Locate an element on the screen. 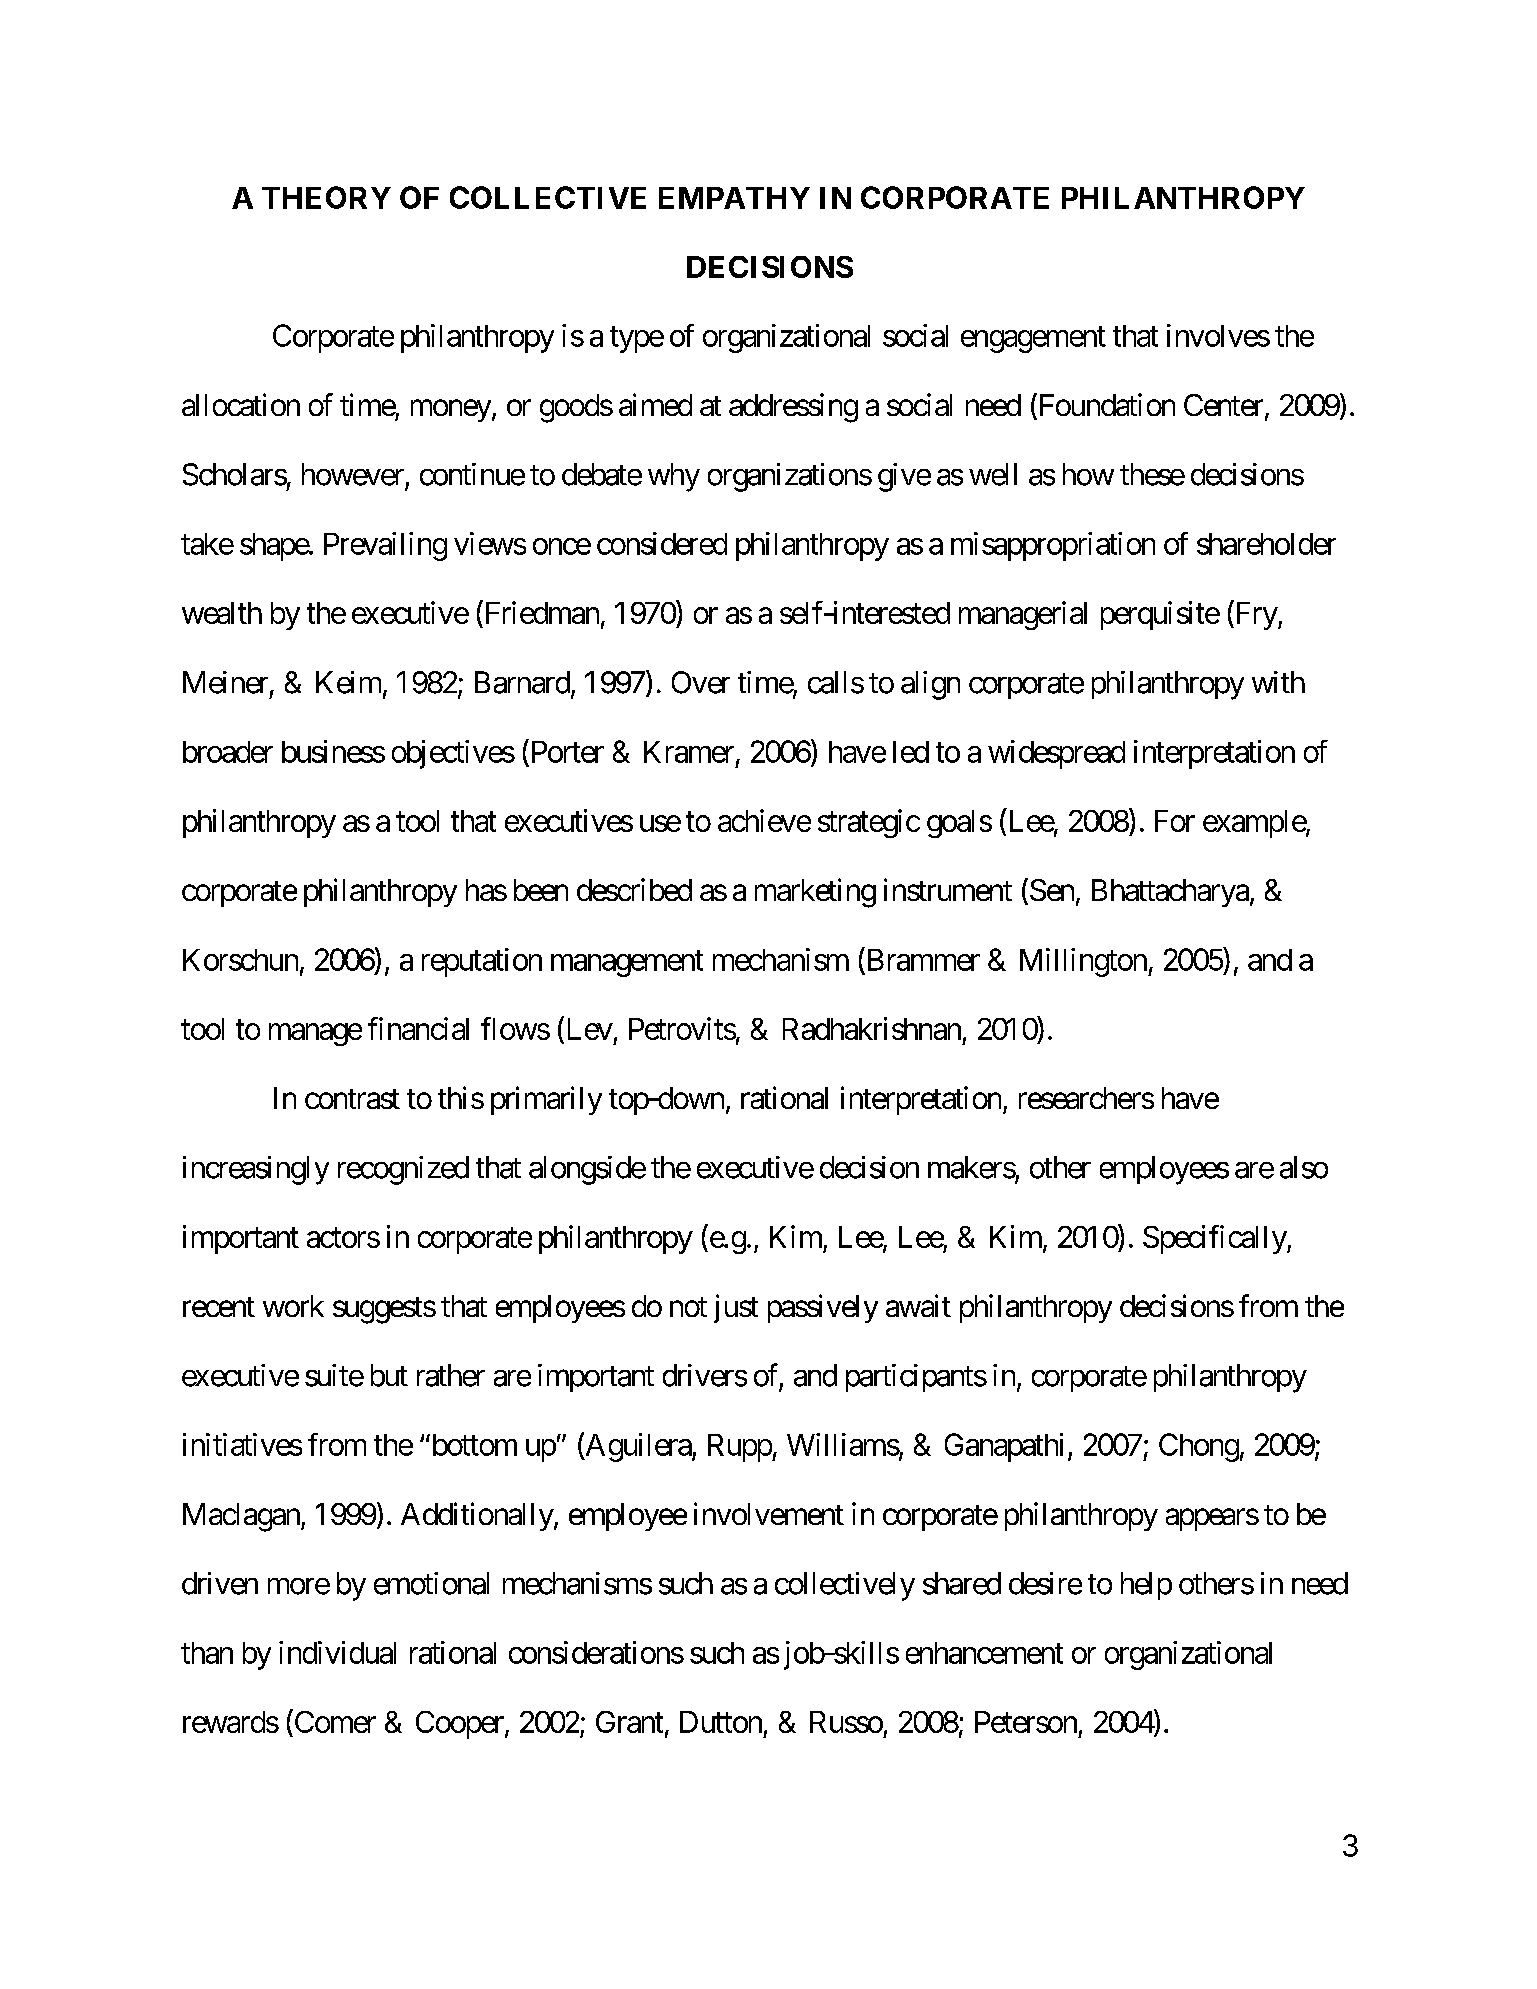 The height and width of the screenshot is (1989, 1537). Millington is located at coordinates (1083, 962).
